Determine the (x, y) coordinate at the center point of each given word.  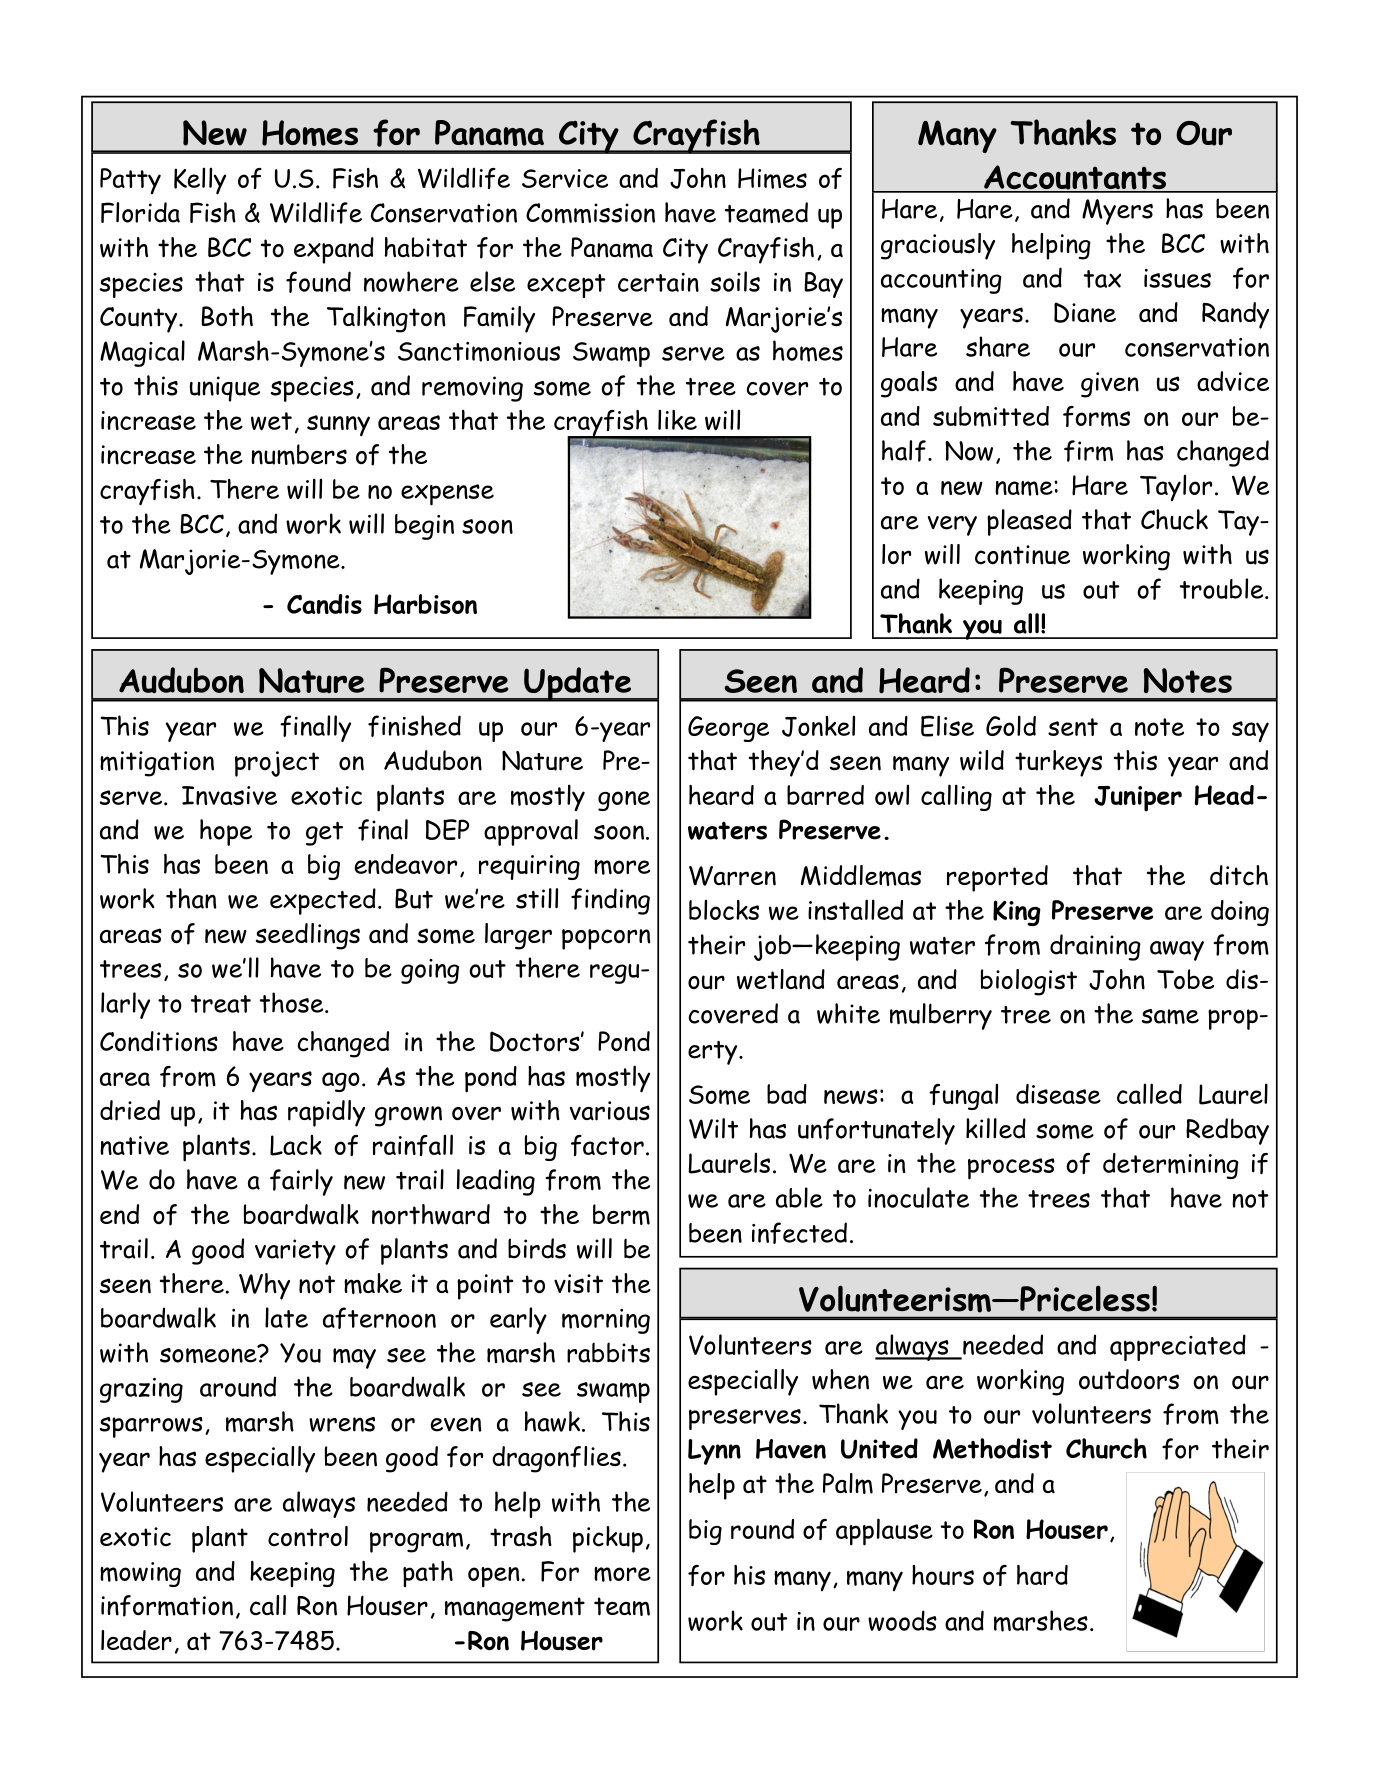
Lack (296, 1145)
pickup (608, 1539)
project (277, 764)
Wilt (713, 1128)
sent (1073, 727)
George (728, 729)
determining (1171, 1166)
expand (334, 250)
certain (658, 282)
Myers (1117, 212)
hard (1042, 1575)
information (167, 1606)
